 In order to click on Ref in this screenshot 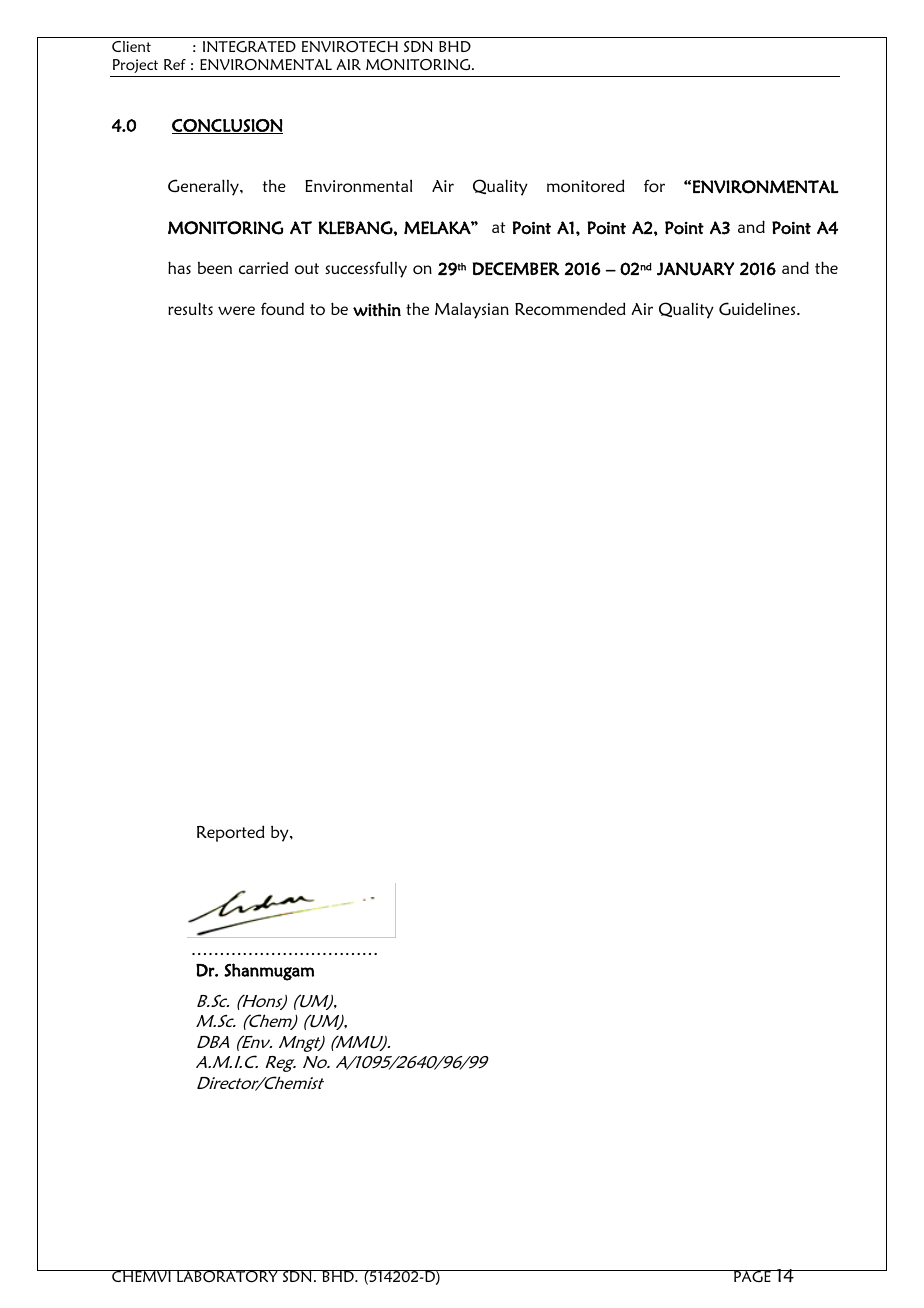, I will do `click(175, 64)`.
